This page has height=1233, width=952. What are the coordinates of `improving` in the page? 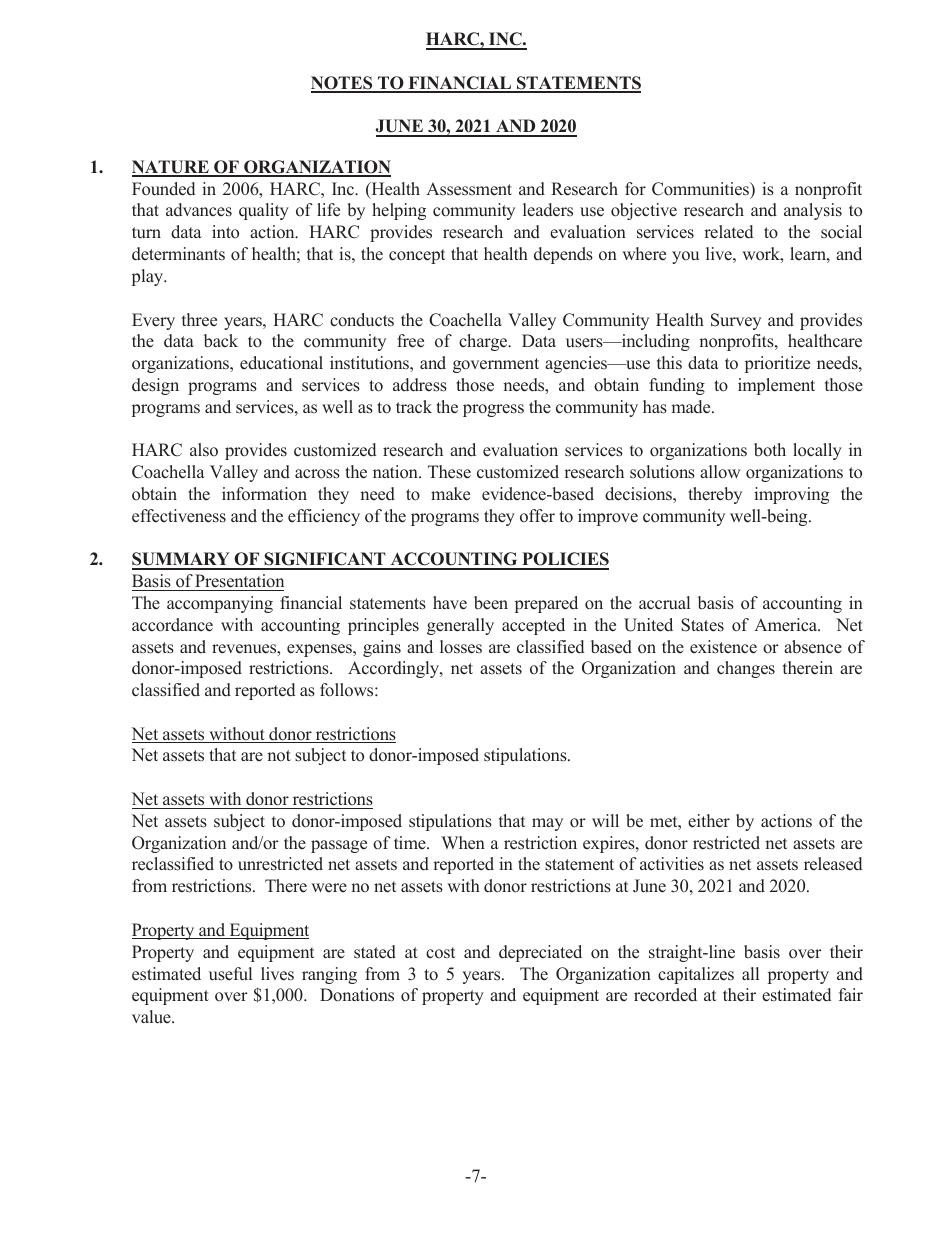 It's located at (791, 495).
